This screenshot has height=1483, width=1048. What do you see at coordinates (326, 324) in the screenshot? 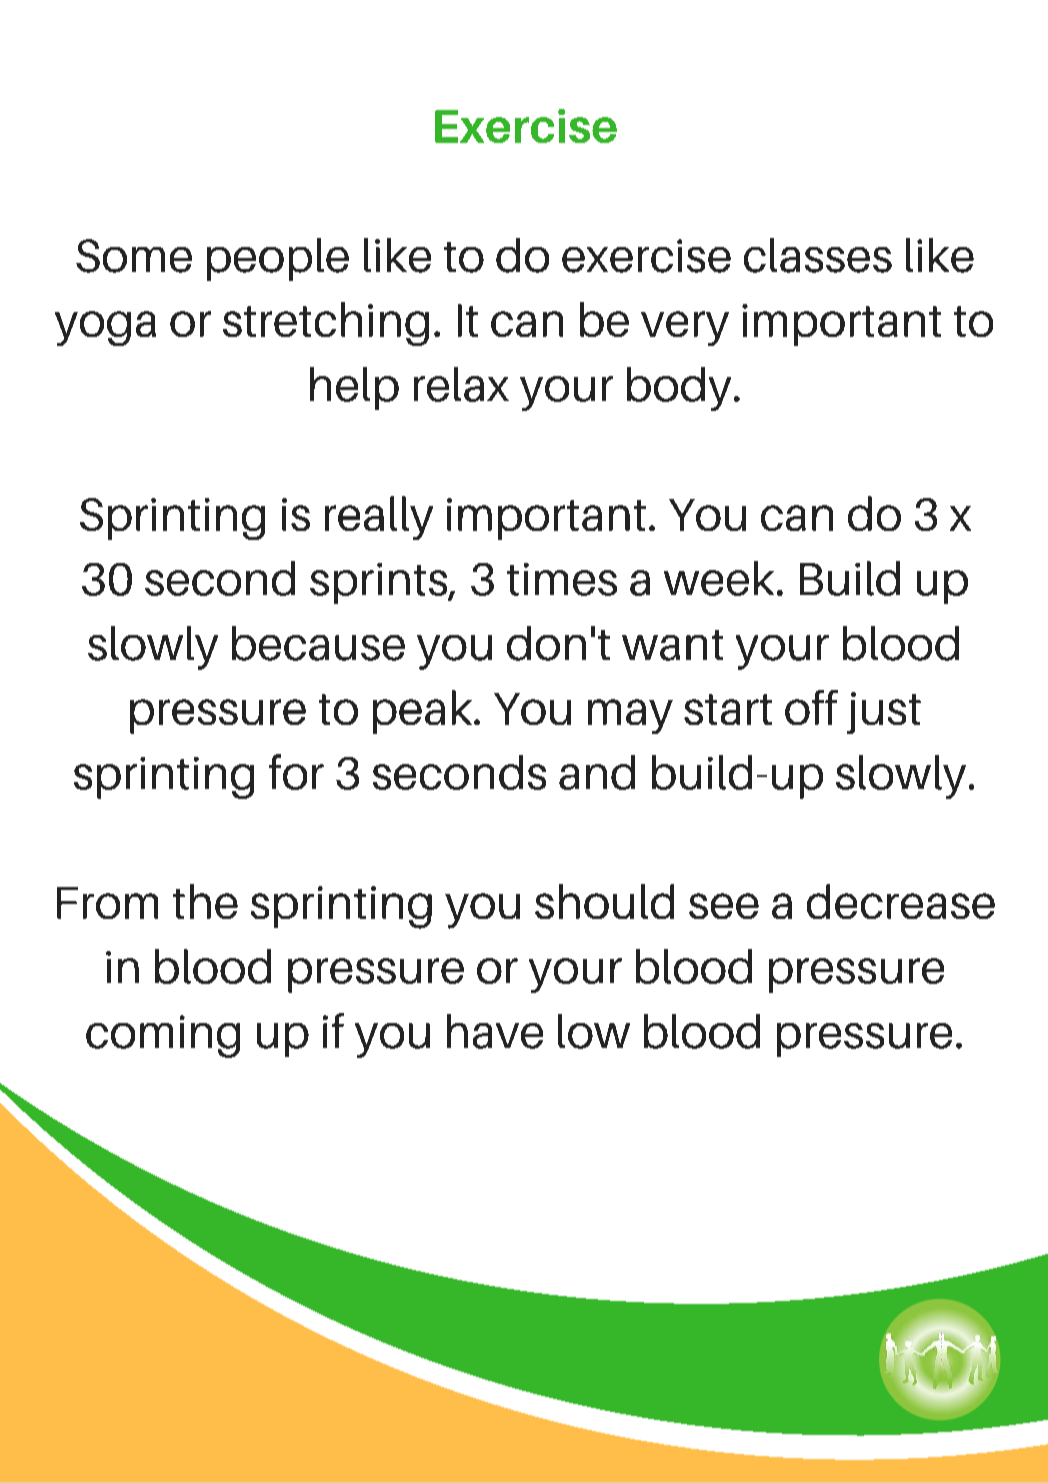
I see `stretching` at bounding box center [326, 324].
